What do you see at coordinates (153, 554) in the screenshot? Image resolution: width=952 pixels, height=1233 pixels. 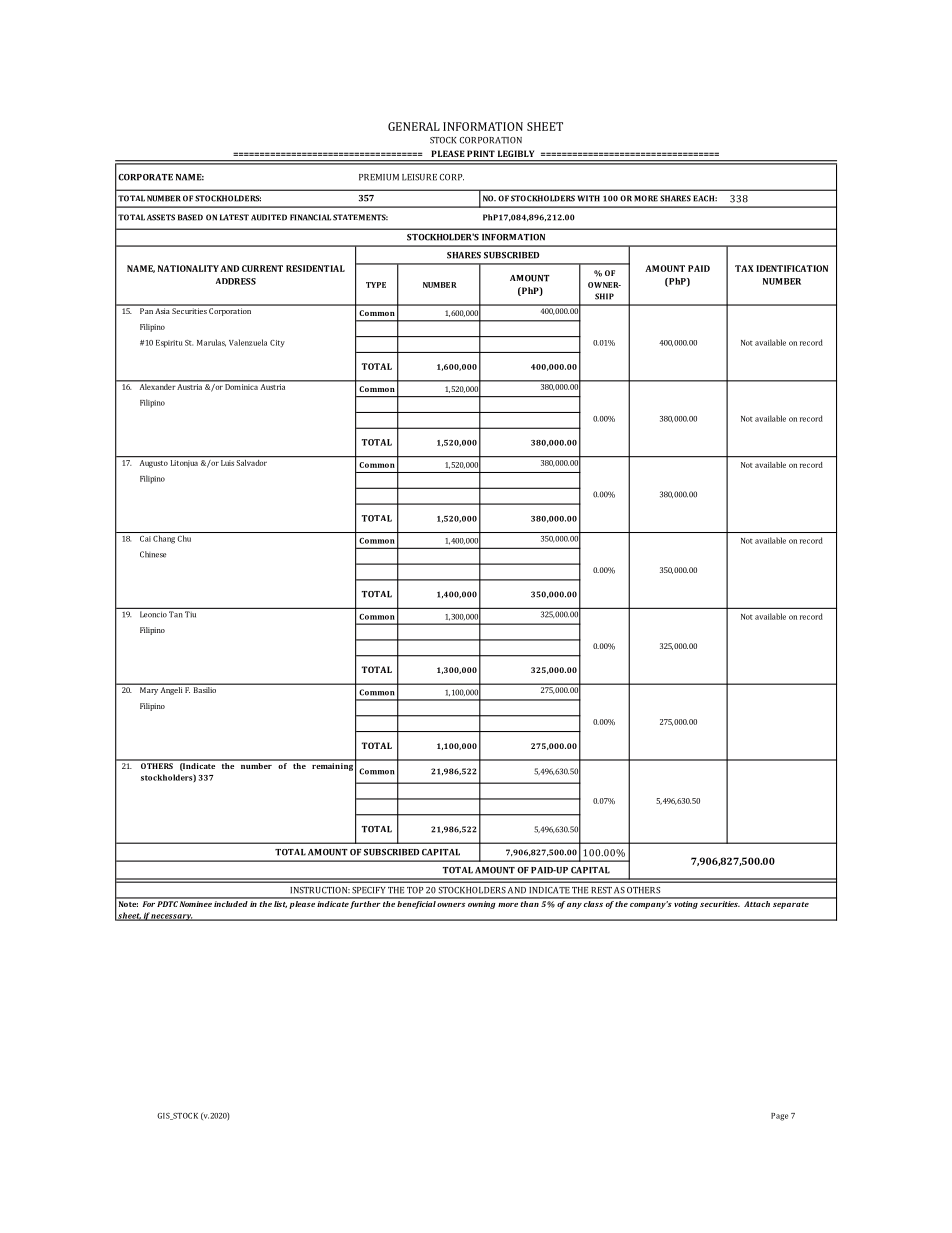 I see `Chinese` at bounding box center [153, 554].
